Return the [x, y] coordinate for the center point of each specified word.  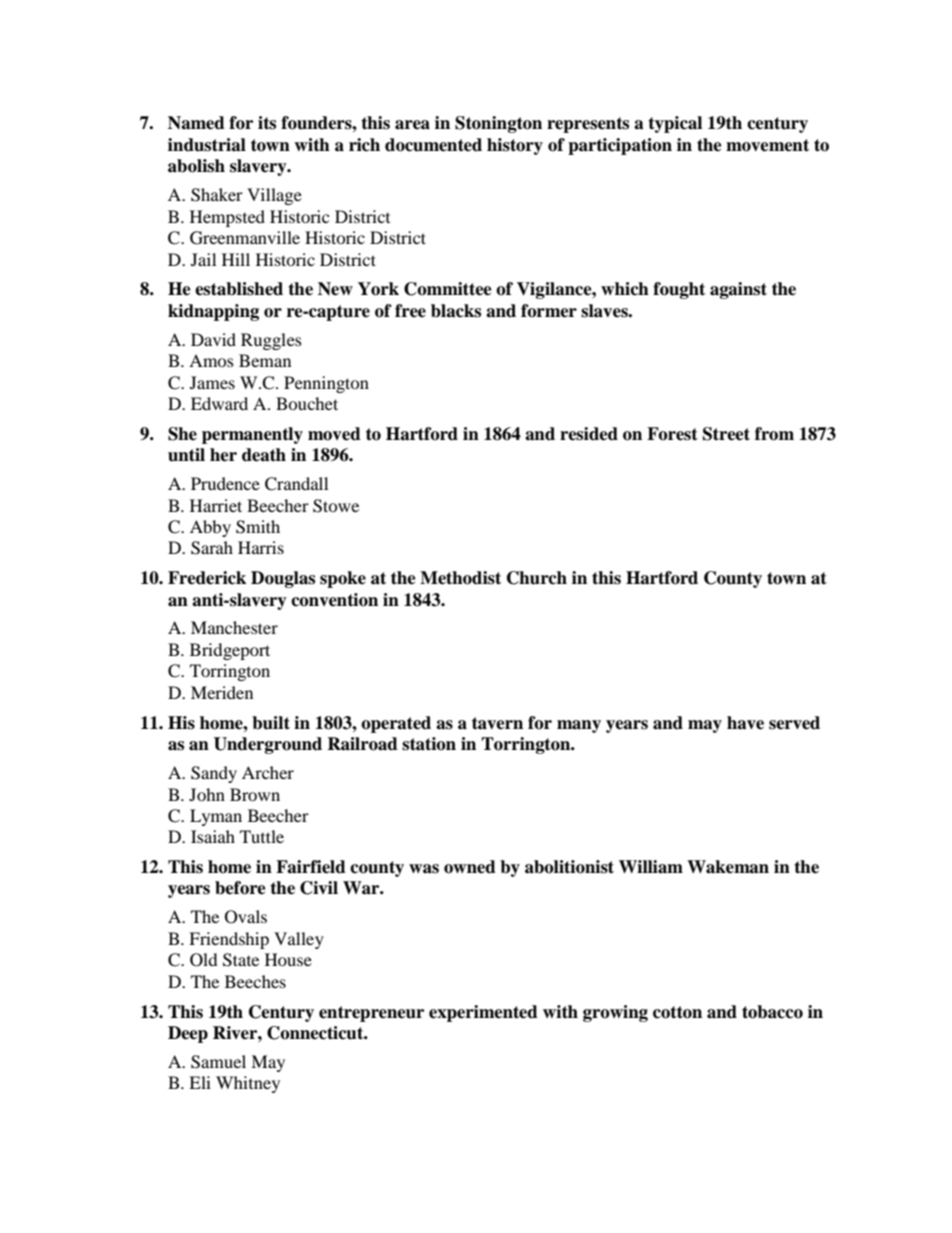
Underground [268, 745]
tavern [497, 723]
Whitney [248, 1084]
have [745, 723]
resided [589, 434]
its [267, 123]
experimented [483, 1013]
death [264, 455]
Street [726, 434]
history [515, 146]
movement [767, 145]
